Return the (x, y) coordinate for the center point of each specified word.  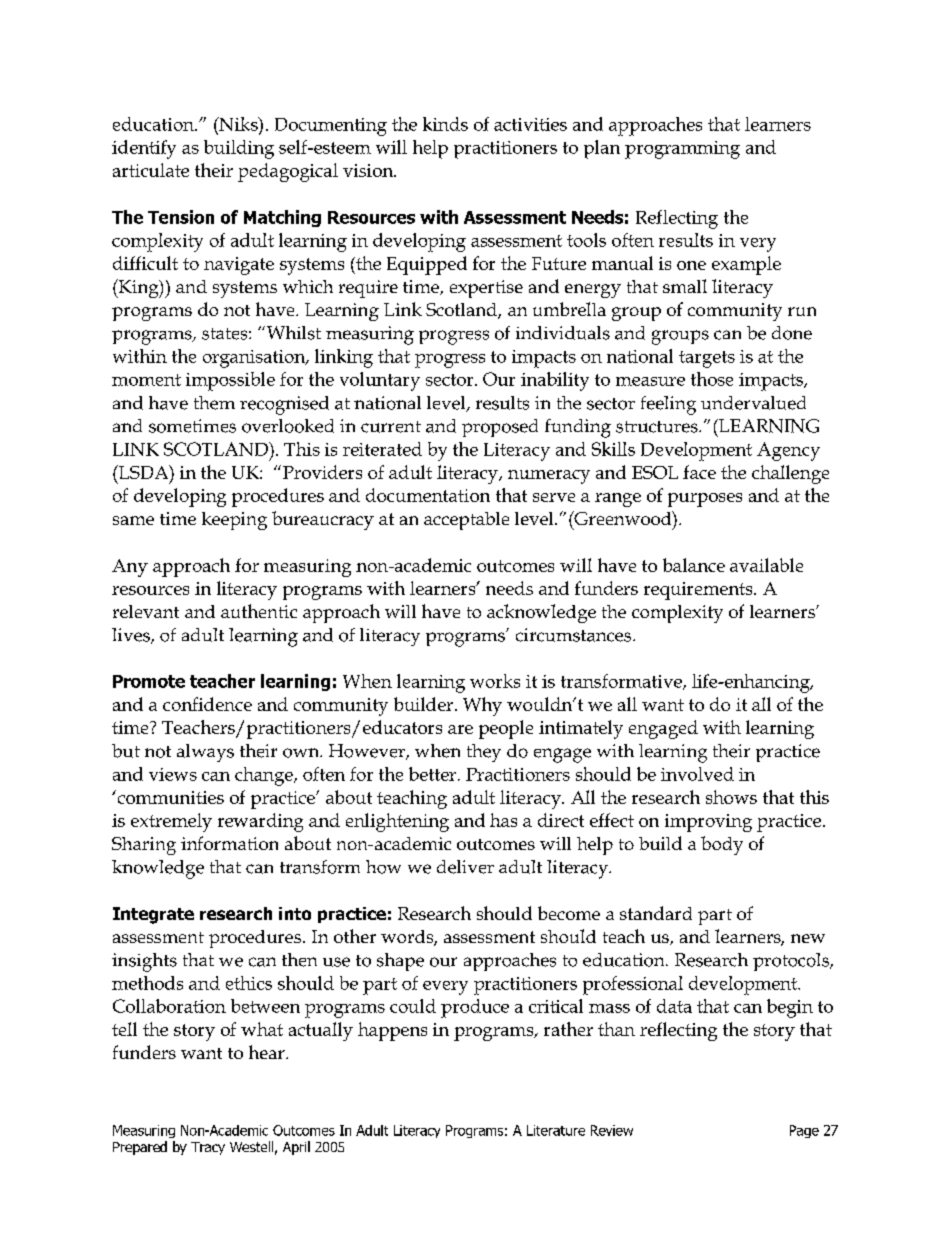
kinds (445, 124)
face (699, 472)
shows (731, 797)
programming (682, 150)
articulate (151, 170)
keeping (234, 521)
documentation (428, 495)
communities (169, 797)
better (434, 774)
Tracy (208, 1148)
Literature (556, 1130)
